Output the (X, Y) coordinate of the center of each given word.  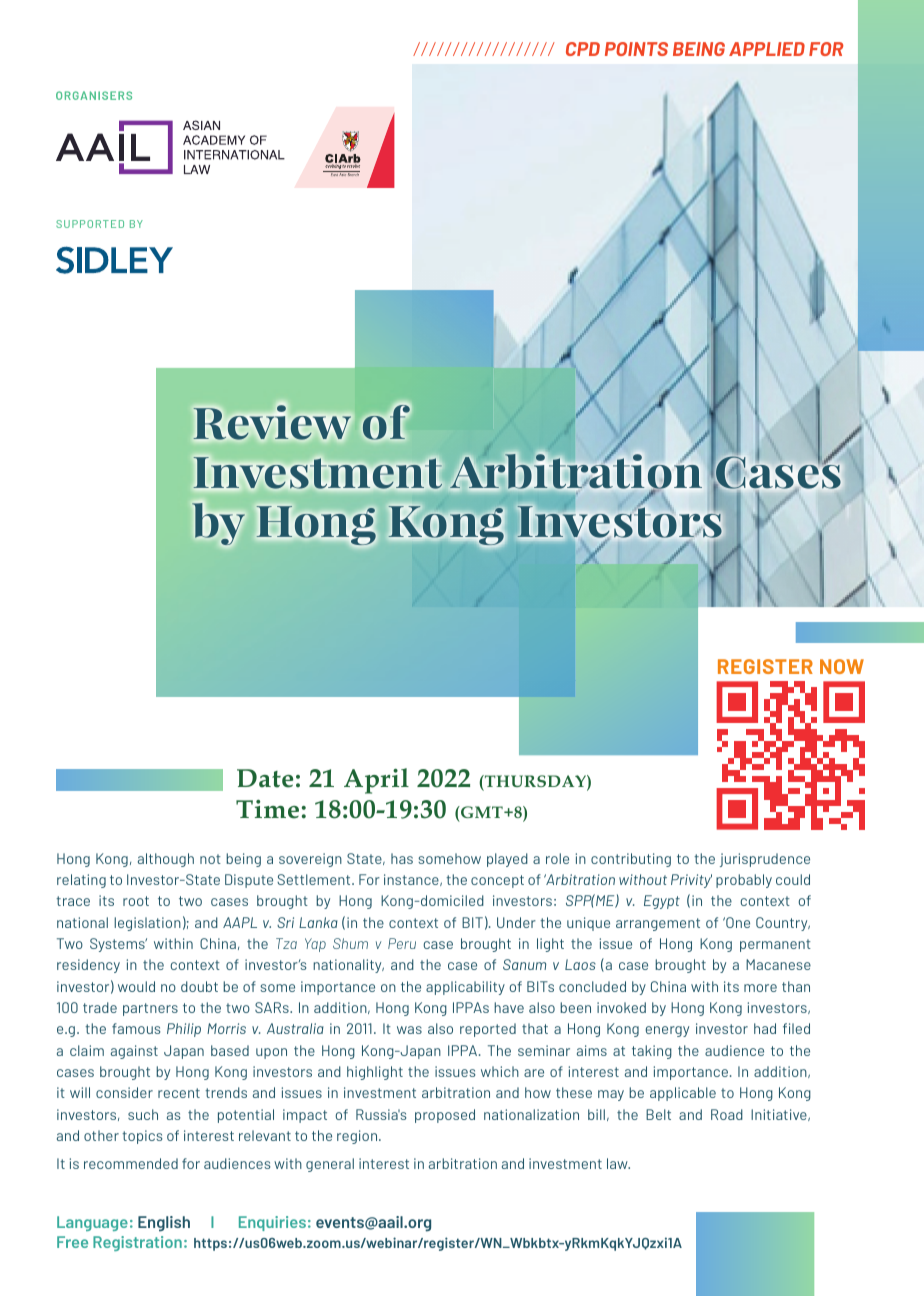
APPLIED (767, 49)
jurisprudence (765, 860)
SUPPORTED (90, 224)
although (166, 860)
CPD (583, 49)
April (376, 781)
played (507, 860)
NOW (842, 666)
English (164, 1224)
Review (272, 422)
